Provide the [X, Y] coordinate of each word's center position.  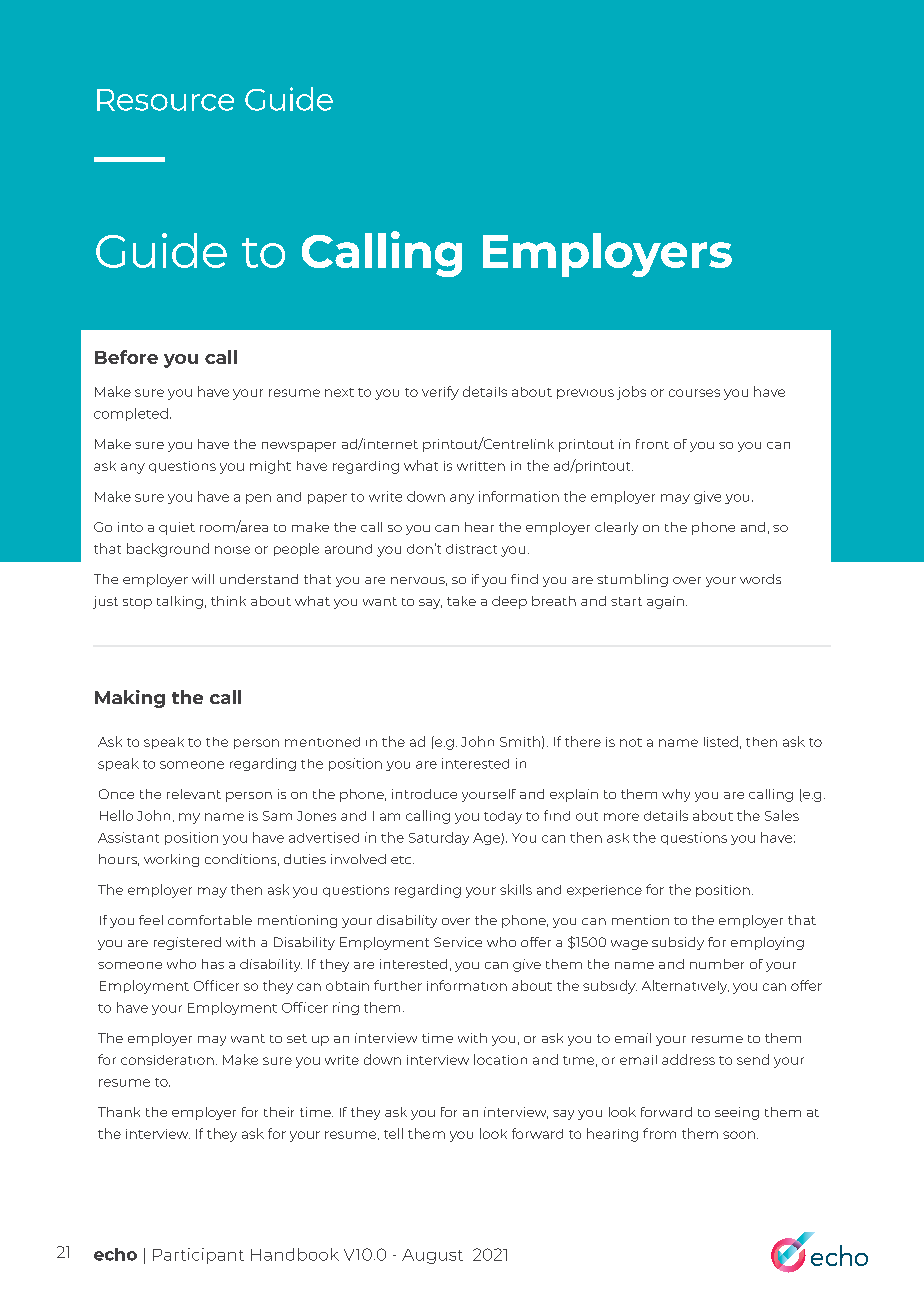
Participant [198, 1256]
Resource [165, 100]
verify [440, 393]
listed [721, 741]
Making [130, 699]
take [461, 601]
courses [694, 393]
